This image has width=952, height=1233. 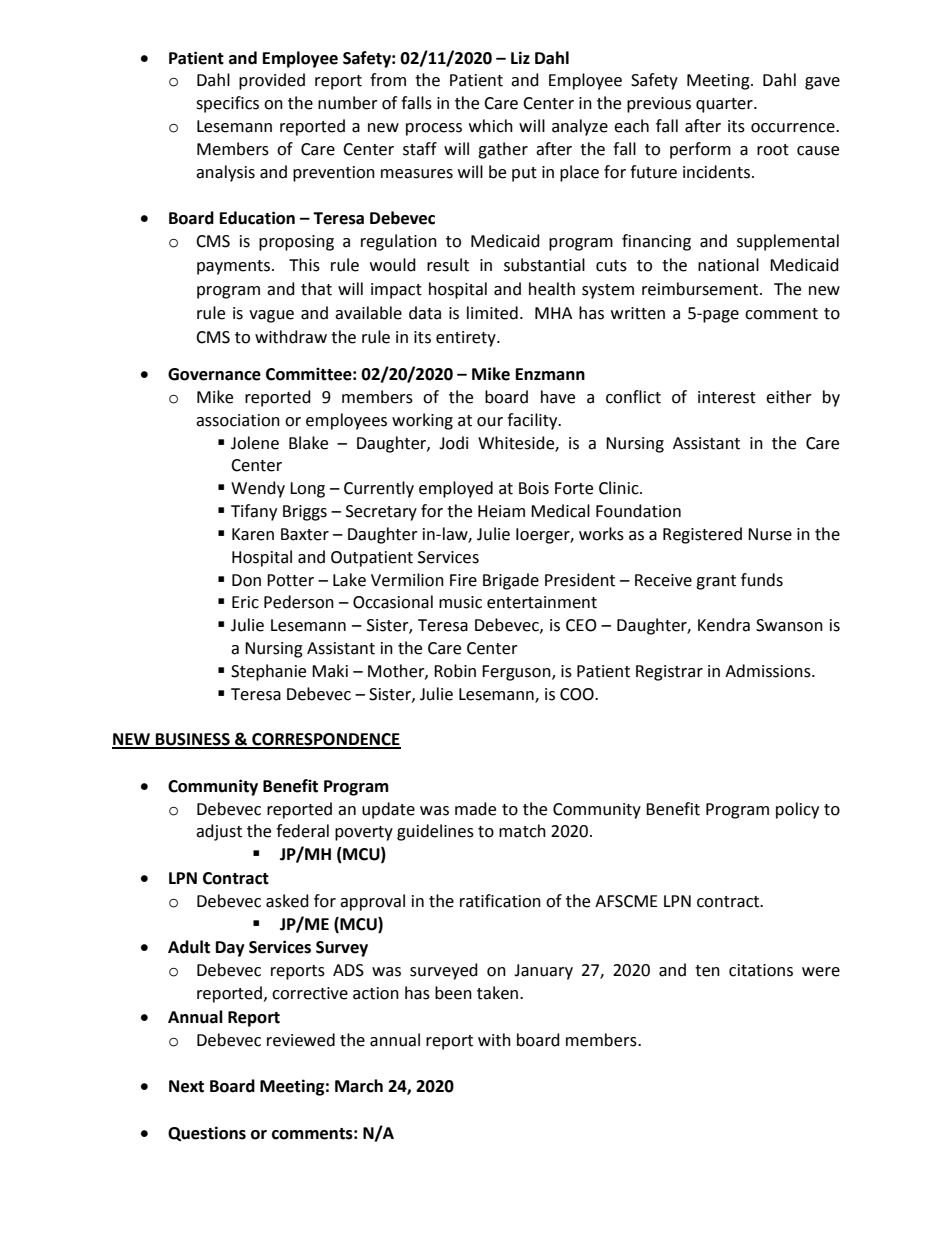 I want to click on match, so click(x=522, y=831).
